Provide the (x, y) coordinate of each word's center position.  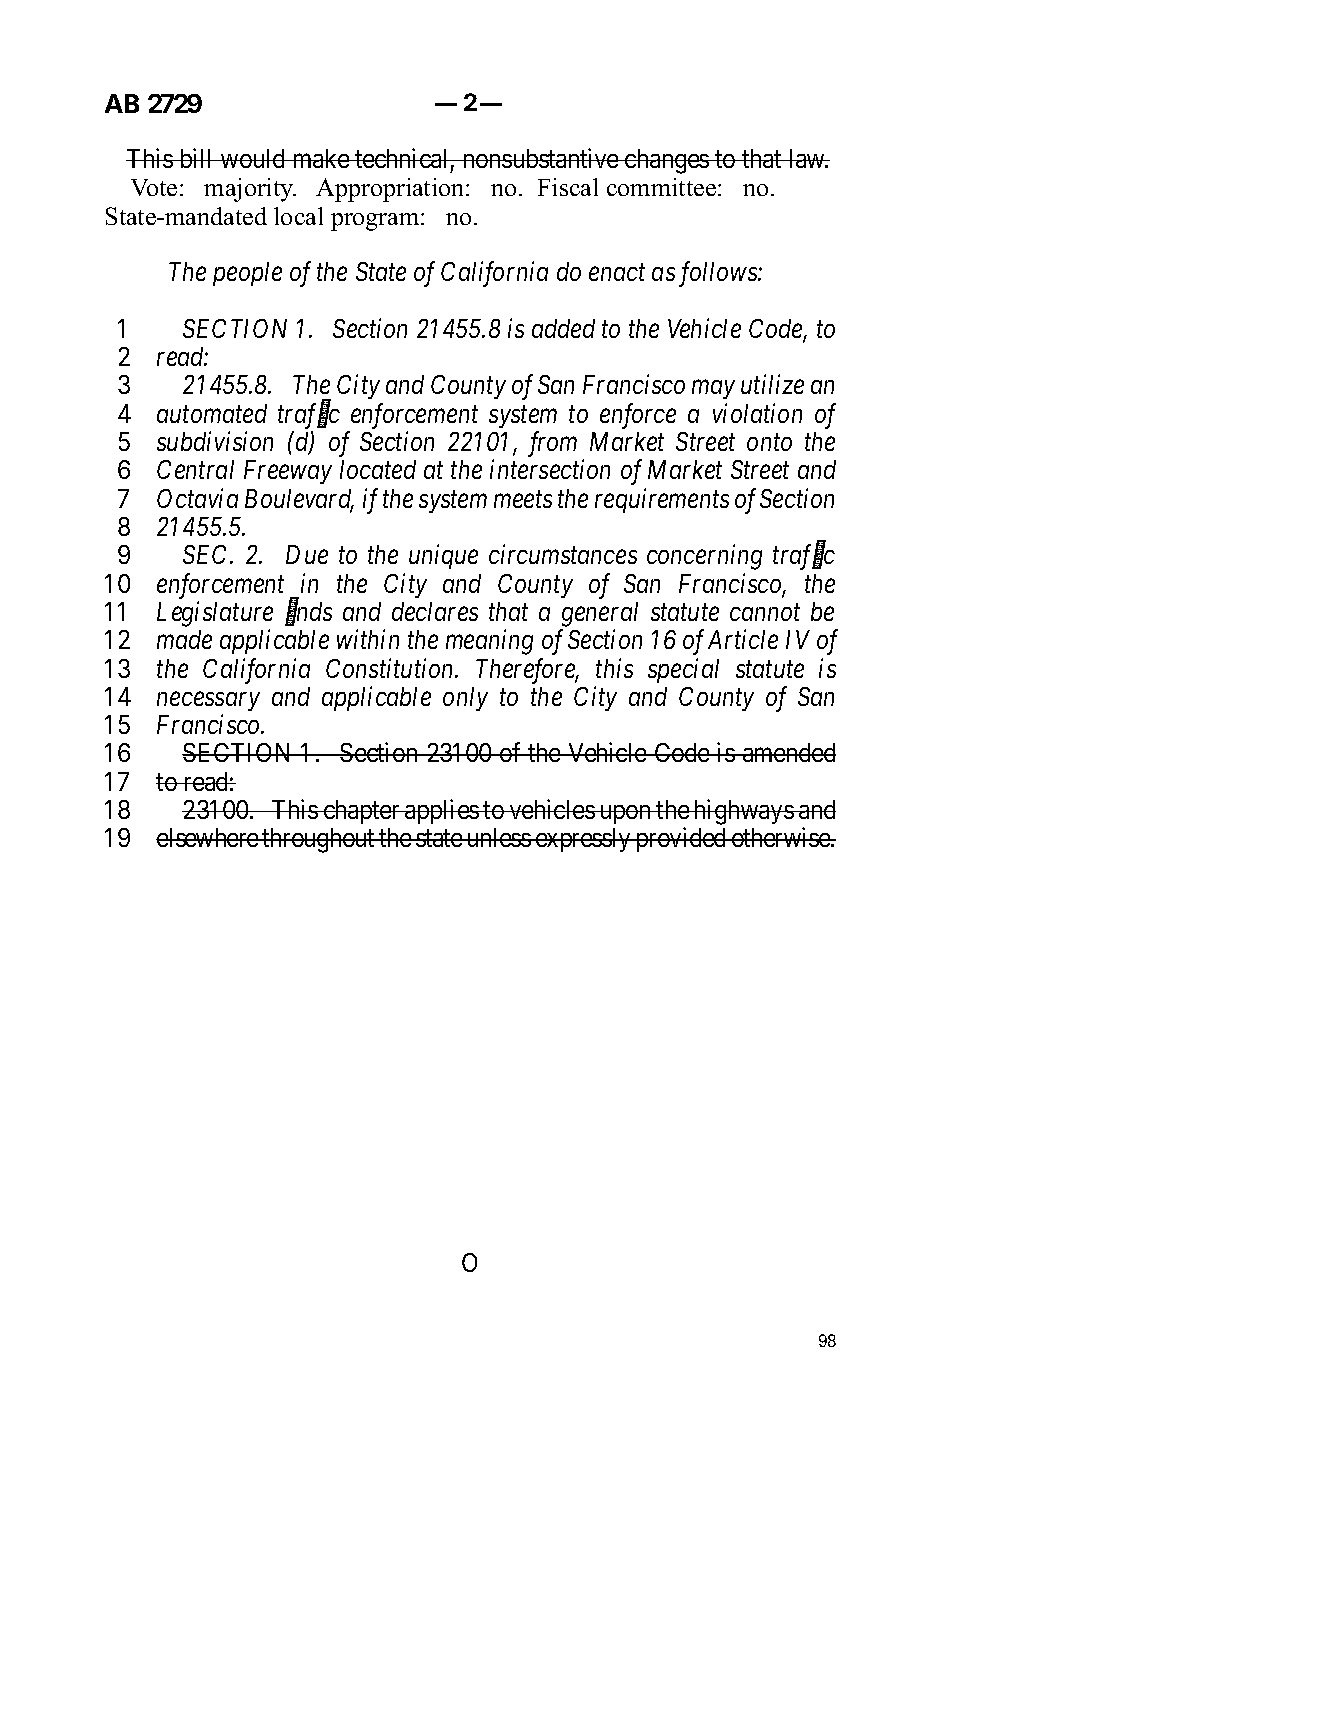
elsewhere (208, 837)
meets (523, 499)
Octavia (197, 498)
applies (441, 811)
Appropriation (391, 190)
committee (661, 187)
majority (250, 190)
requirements (662, 501)
